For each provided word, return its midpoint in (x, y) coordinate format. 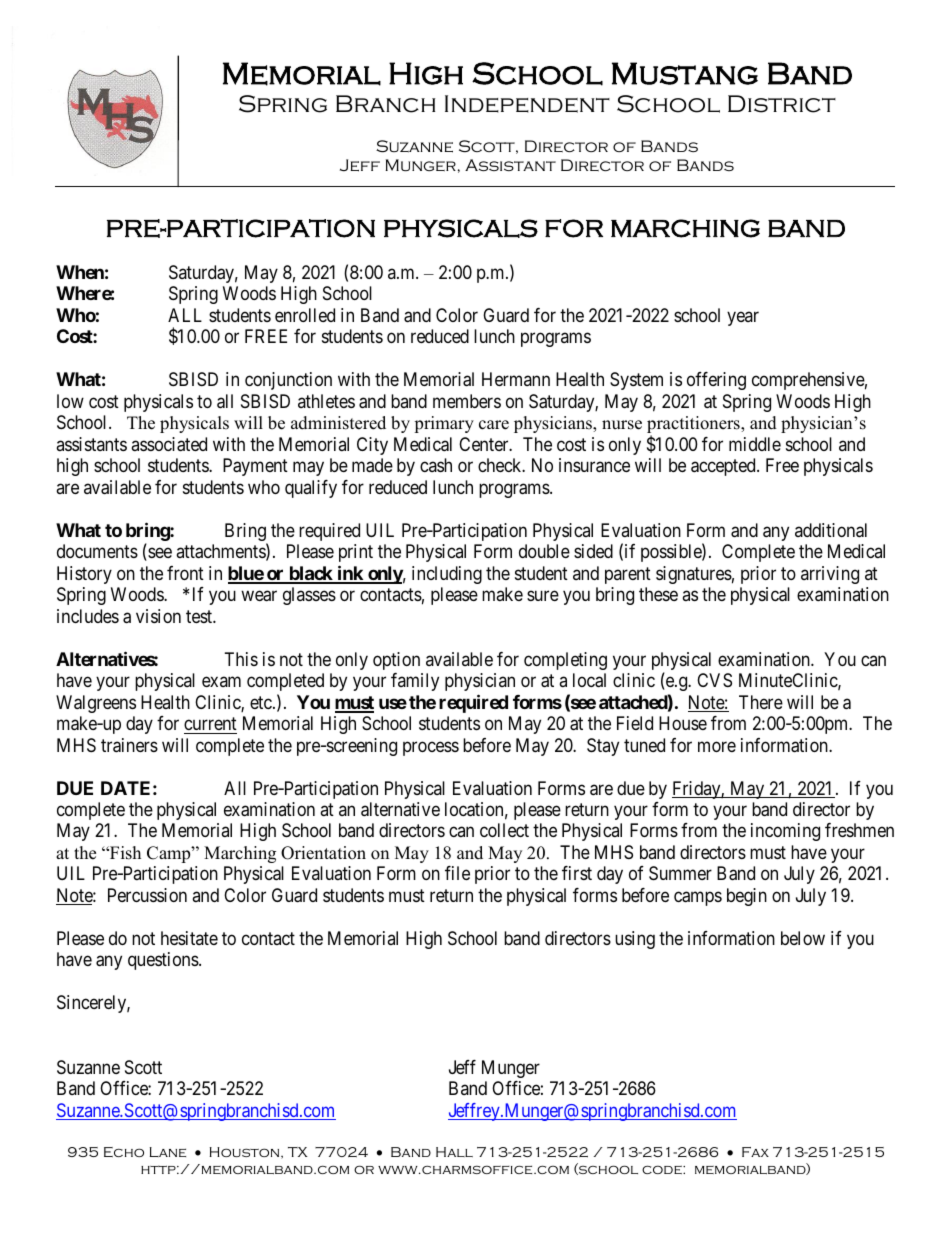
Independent (527, 104)
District (782, 104)
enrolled (305, 315)
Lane (168, 1152)
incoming (785, 832)
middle (755, 444)
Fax (755, 1152)
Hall (454, 1152)
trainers (129, 745)
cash (436, 465)
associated (169, 444)
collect (504, 830)
